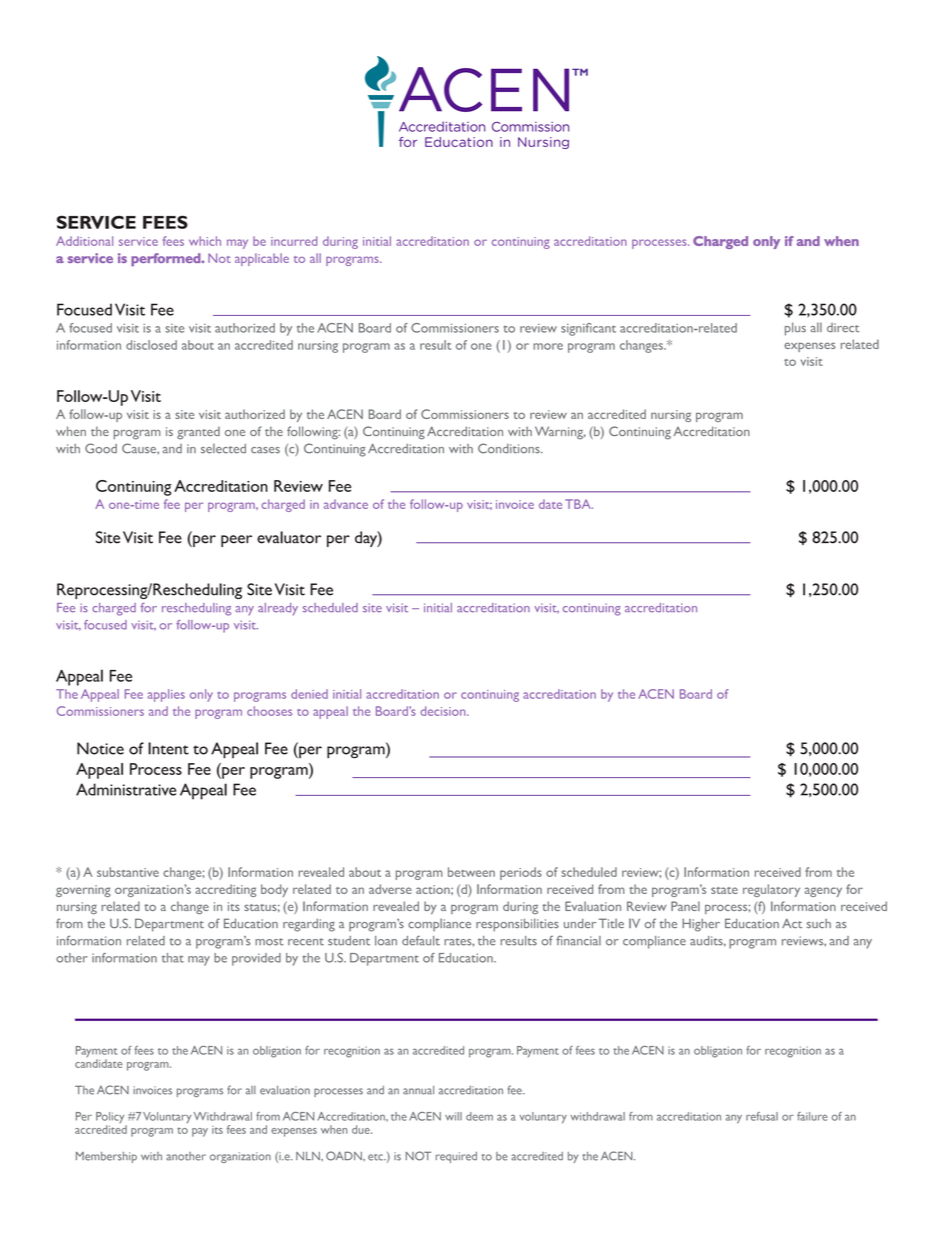 The width and height of the screenshot is (952, 1233). I want to click on that, so click(173, 958).
